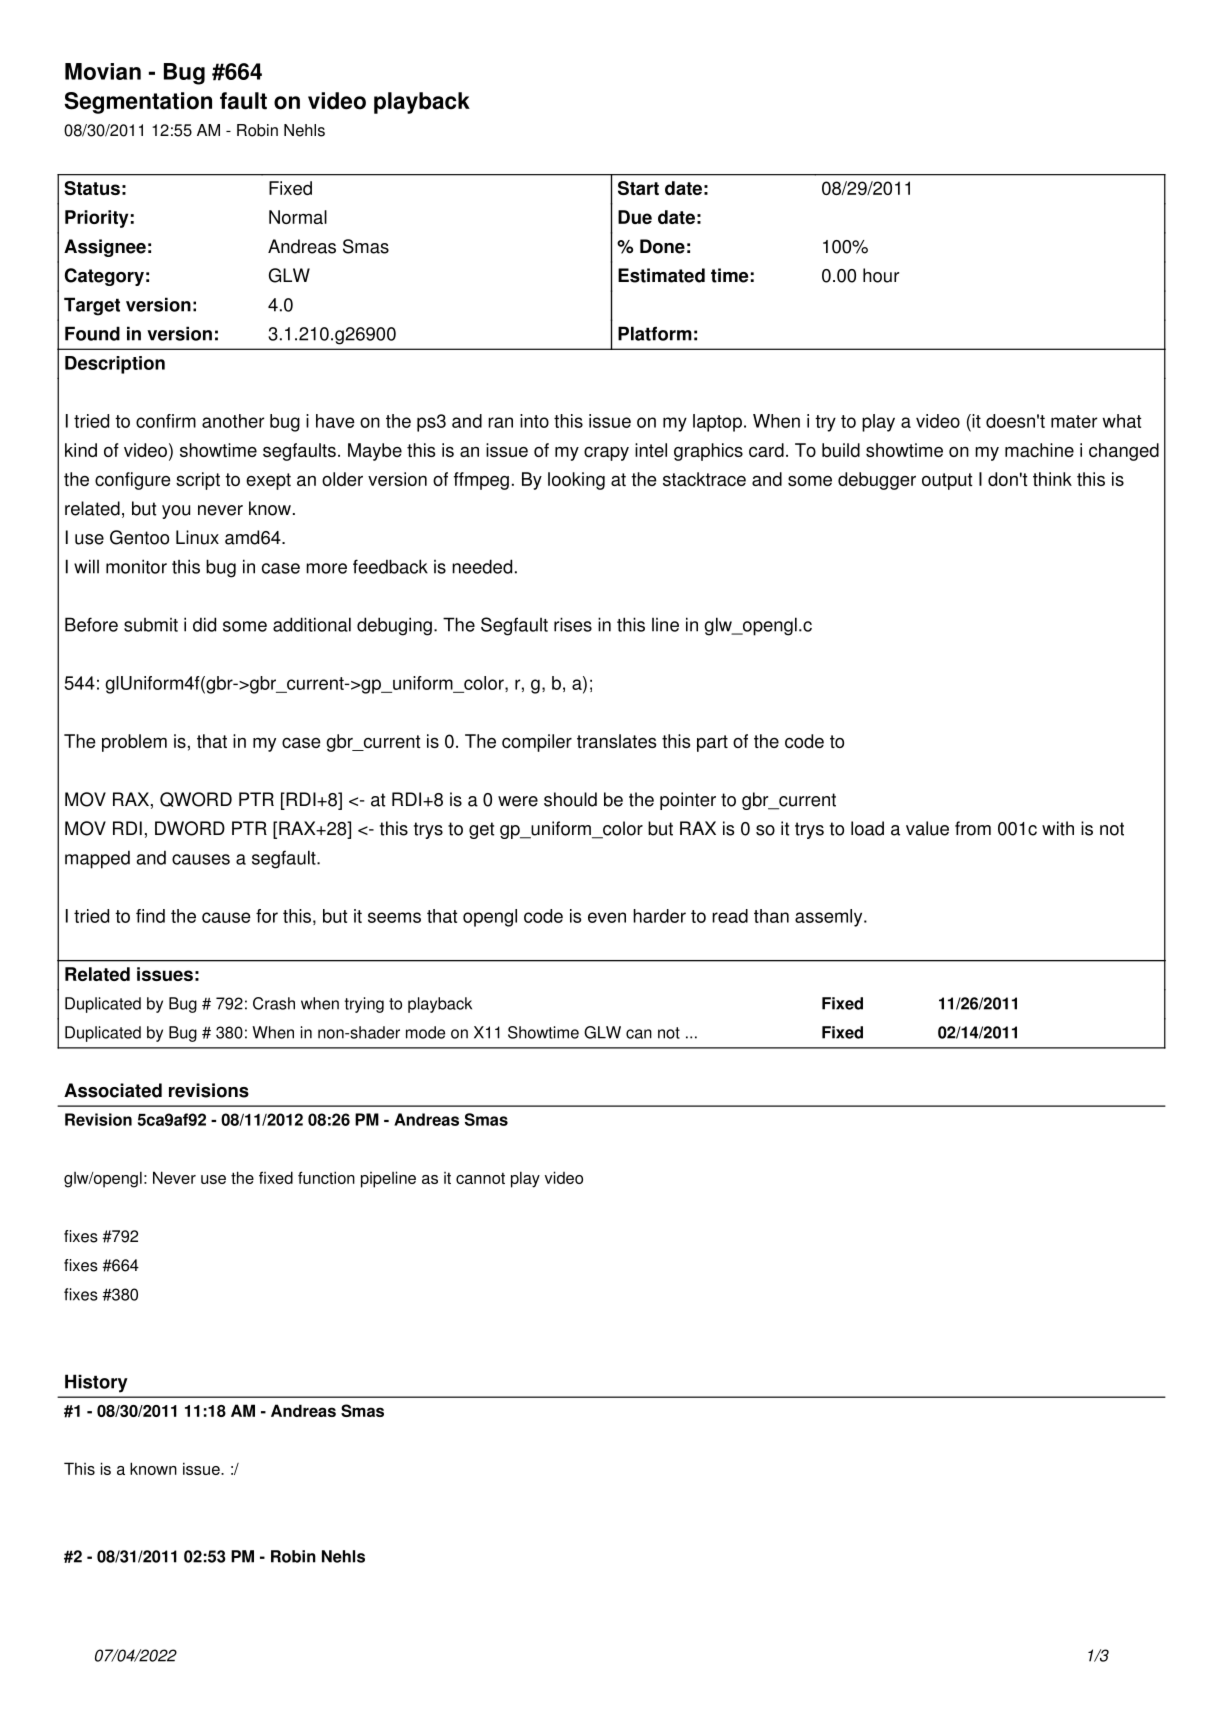 The height and width of the screenshot is (1729, 1223). What do you see at coordinates (96, 1383) in the screenshot?
I see `History` at bounding box center [96, 1383].
